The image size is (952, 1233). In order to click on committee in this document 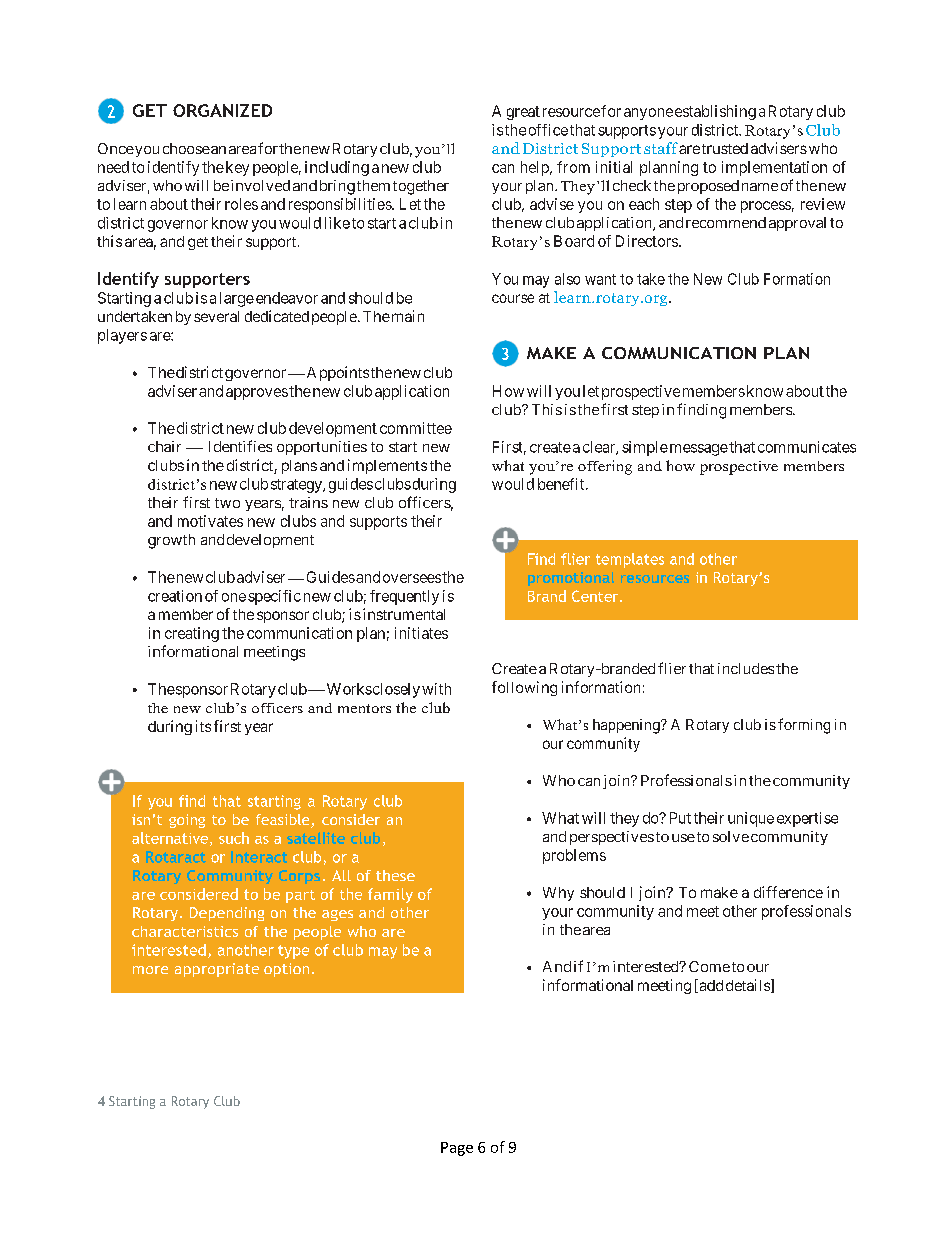, I will do `click(416, 428)`.
